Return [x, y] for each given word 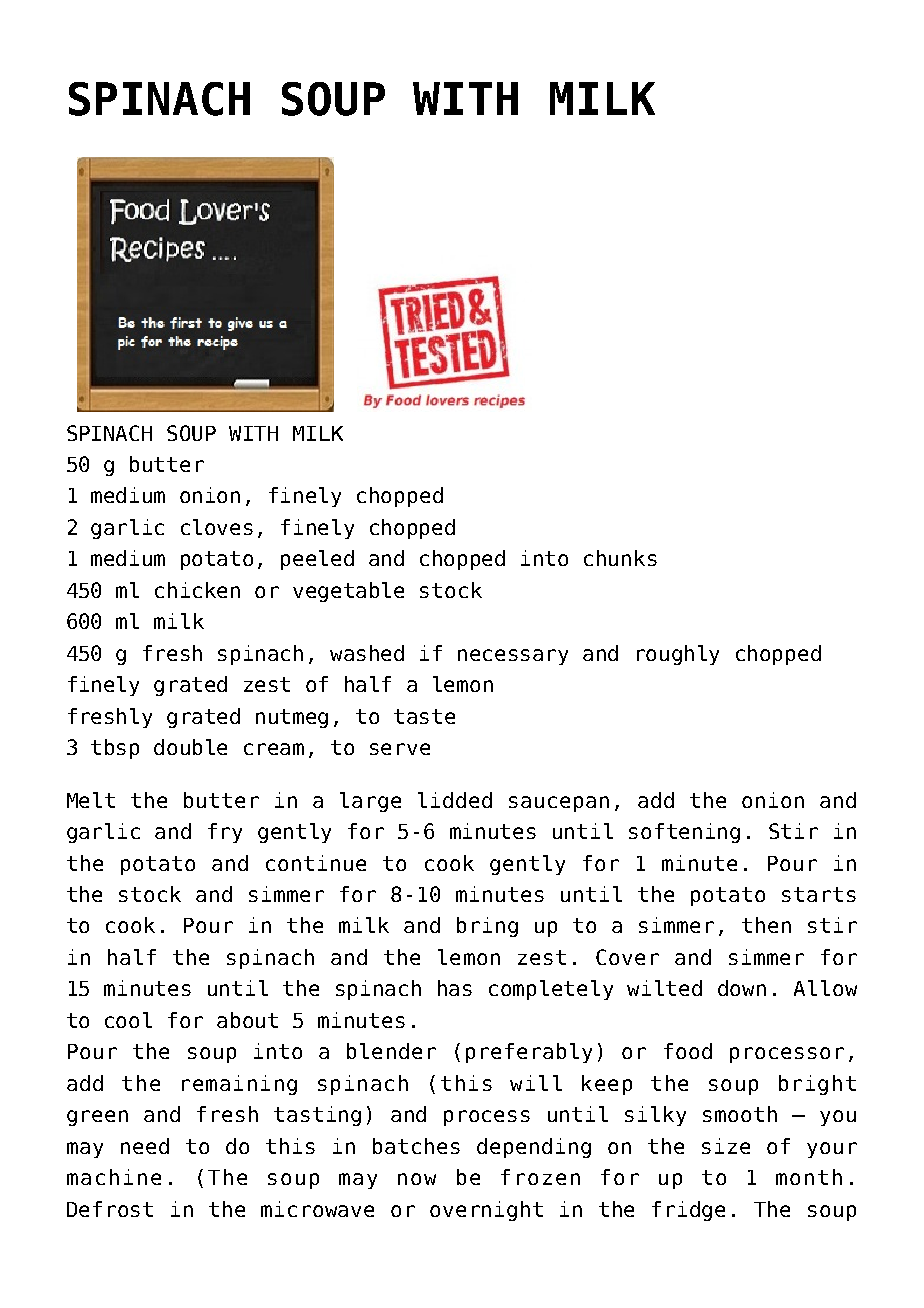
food [688, 1051]
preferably [529, 1053]
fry [225, 833]
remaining [239, 1085]
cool [128, 1020]
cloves [217, 527]
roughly [678, 655]
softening [684, 833]
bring [487, 927]
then [766, 925]
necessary [513, 657]
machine [114, 1177]
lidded [455, 800]
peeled [317, 560]
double [190, 747]
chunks [620, 558]
